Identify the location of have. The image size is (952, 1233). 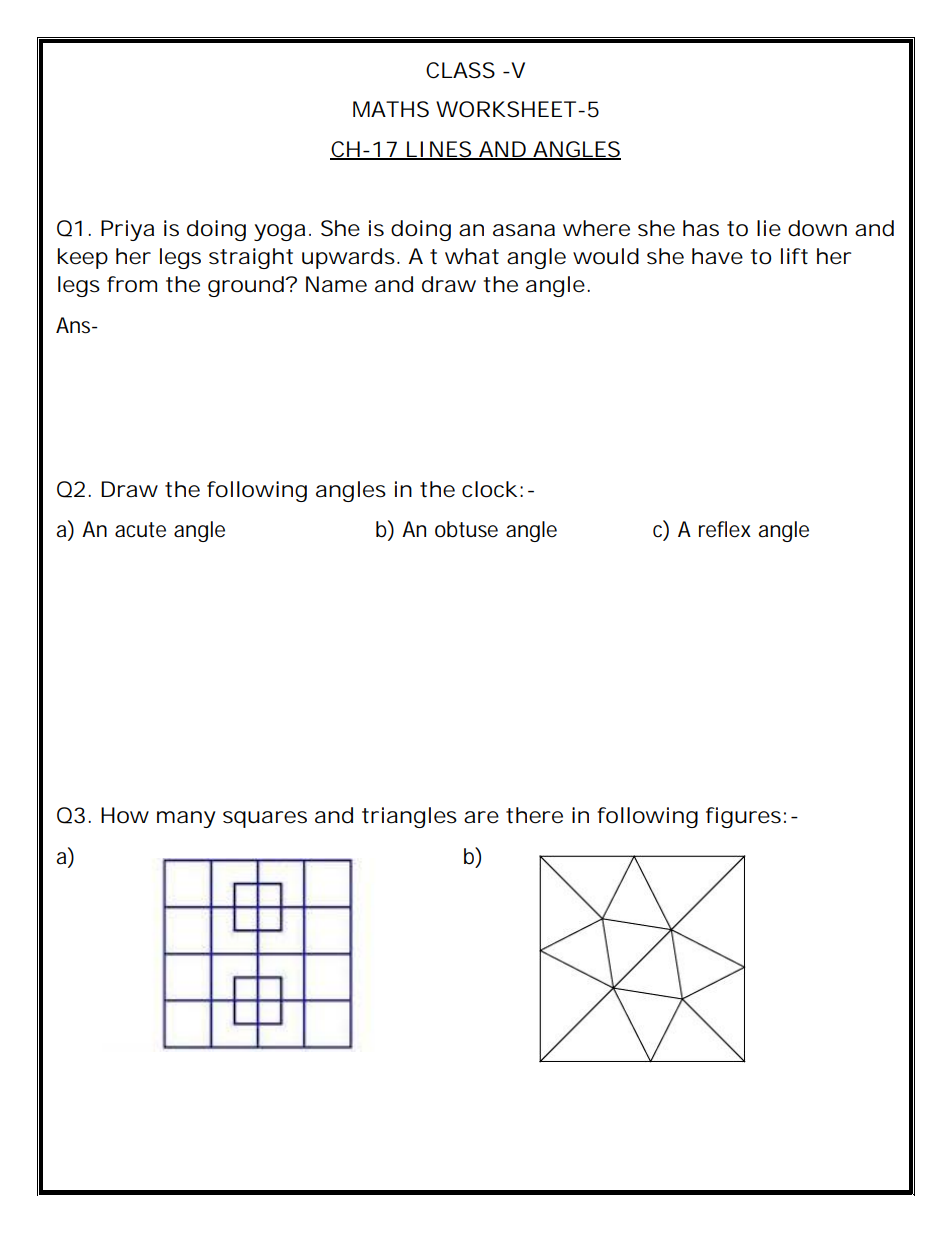
(717, 256).
